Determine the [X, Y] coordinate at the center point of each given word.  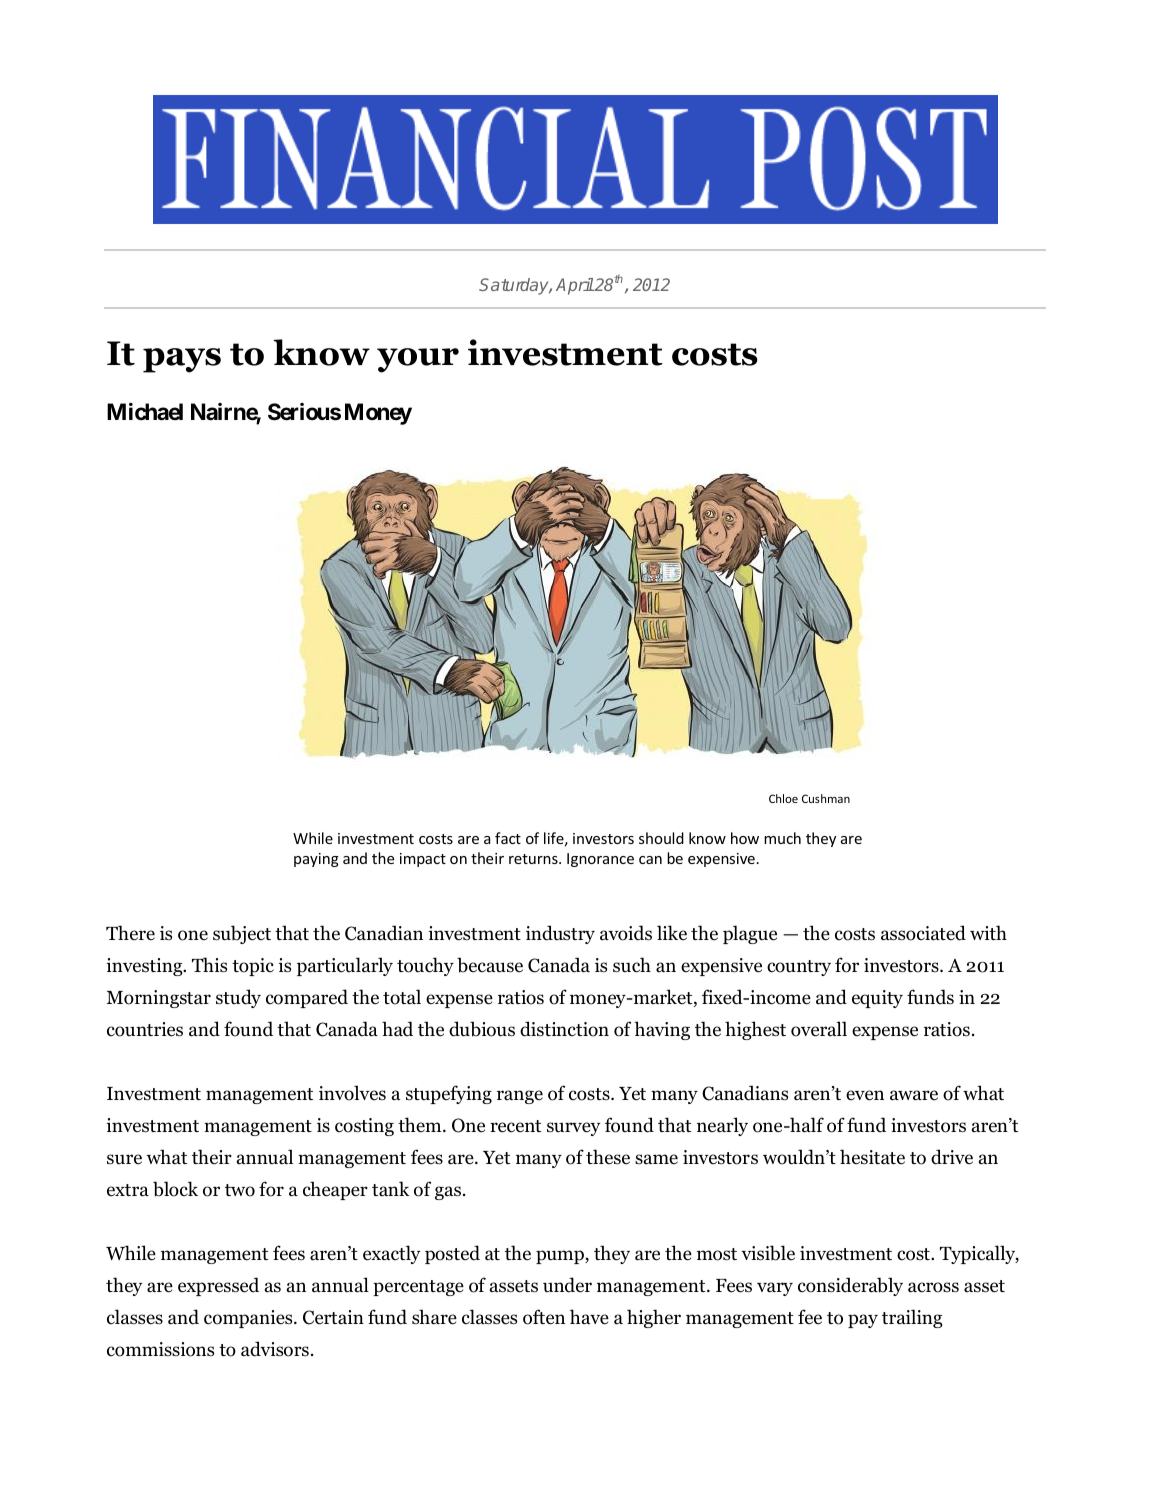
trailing [912, 1318]
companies [249, 1319]
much [782, 838]
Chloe [783, 798]
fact [508, 838]
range [520, 1097]
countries [145, 1029]
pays [182, 360]
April [575, 286]
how [745, 838]
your [418, 360]
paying [316, 860]
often [544, 1317]
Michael [145, 412]
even [865, 1095]
